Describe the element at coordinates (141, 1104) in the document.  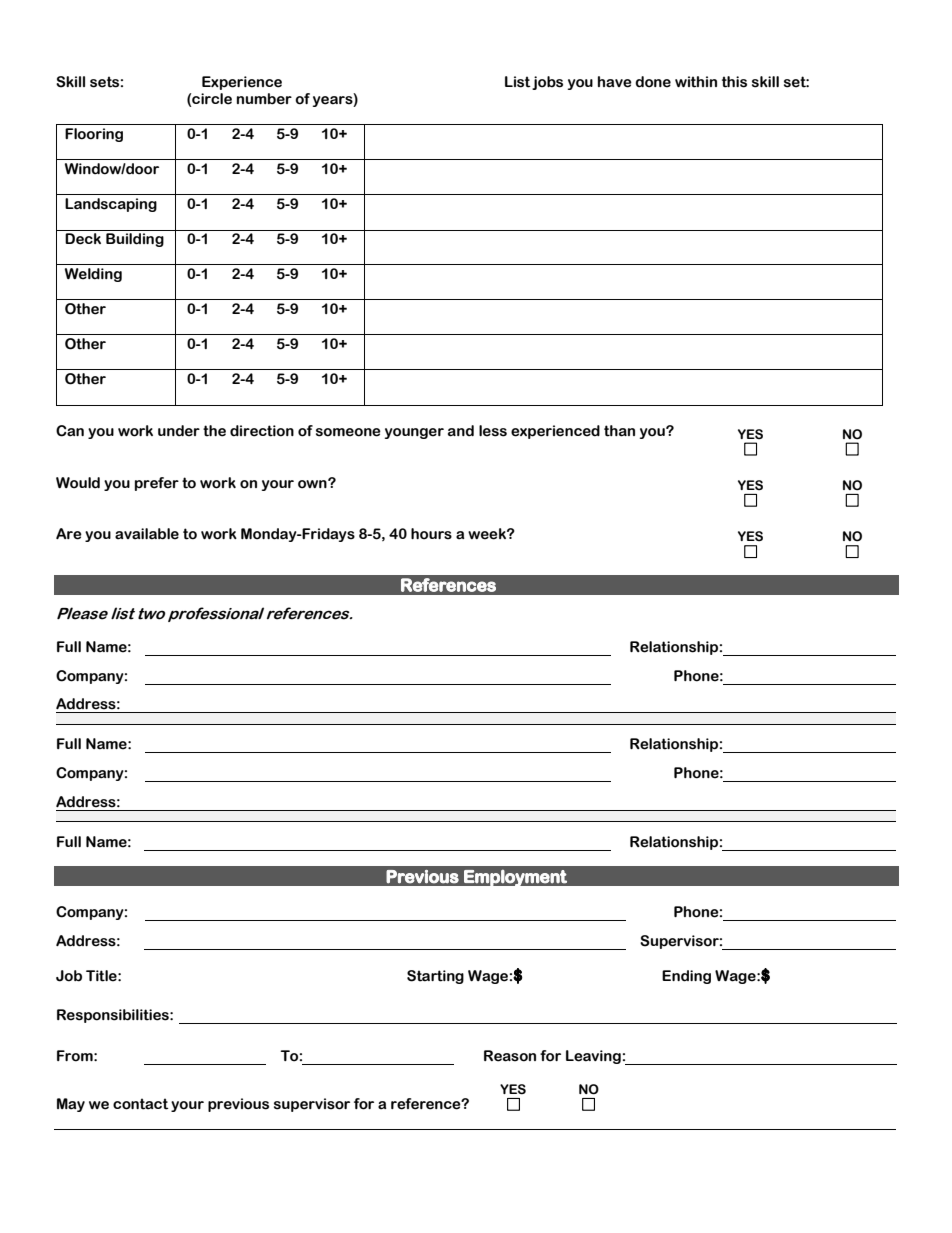
I see `contact` at that location.
